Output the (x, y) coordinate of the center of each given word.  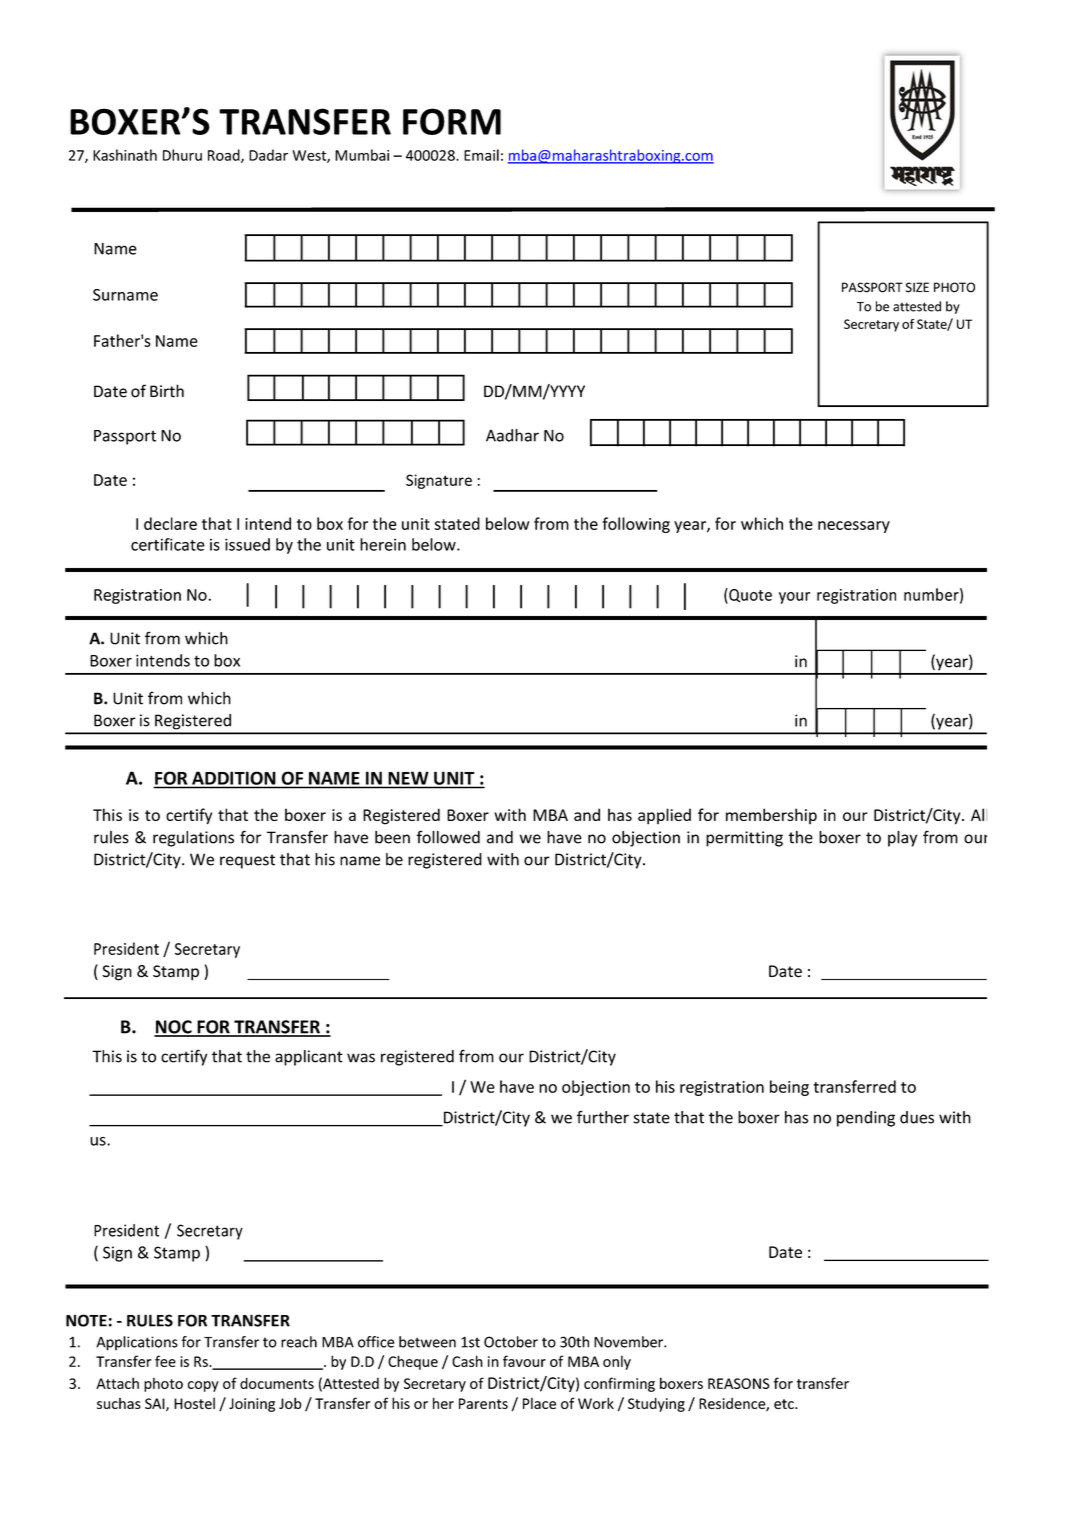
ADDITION (233, 778)
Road (225, 156)
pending (866, 1119)
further (603, 1117)
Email (481, 155)
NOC (174, 1028)
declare (170, 523)
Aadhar (512, 435)
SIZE (917, 287)
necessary (854, 527)
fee (165, 1361)
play (902, 839)
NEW (408, 778)
